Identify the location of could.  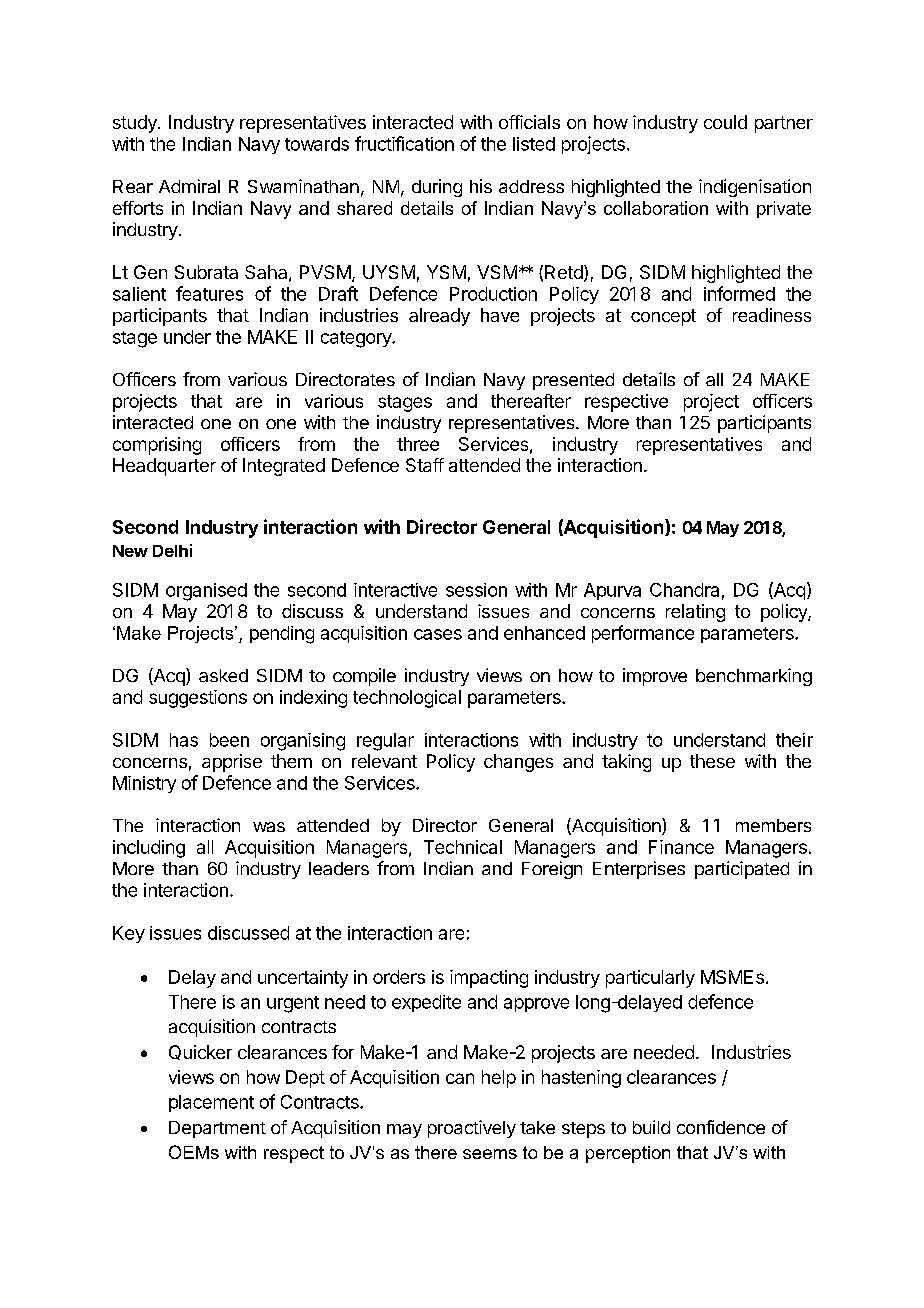
(725, 122).
